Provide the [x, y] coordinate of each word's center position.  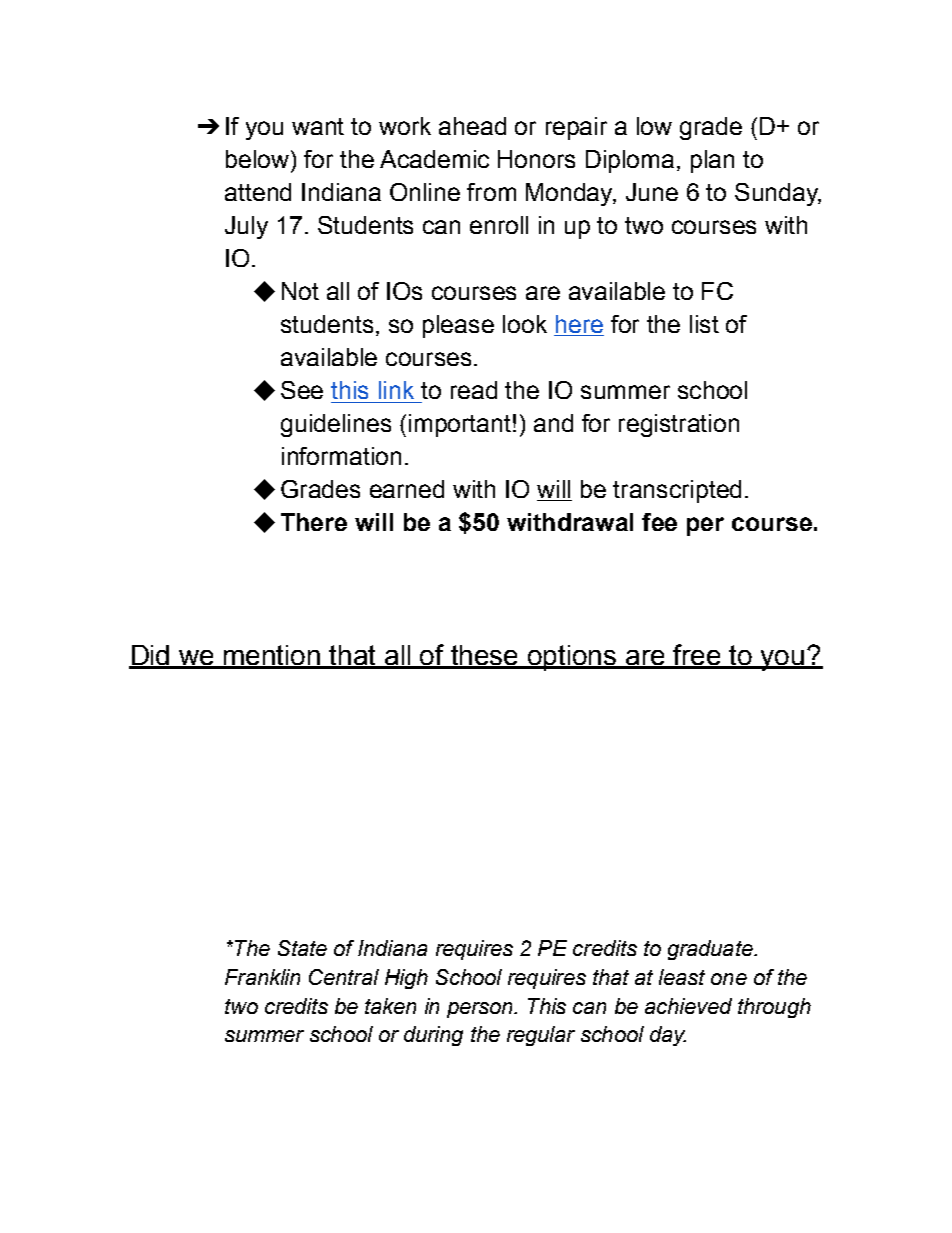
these [485, 656]
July [246, 227]
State [302, 948]
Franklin [262, 977]
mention [272, 656]
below [257, 159]
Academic [434, 159]
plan [712, 161]
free [698, 656]
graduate [711, 950]
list [704, 324]
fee [659, 522]
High [406, 979]
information [341, 456]
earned [407, 489]
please [458, 326]
